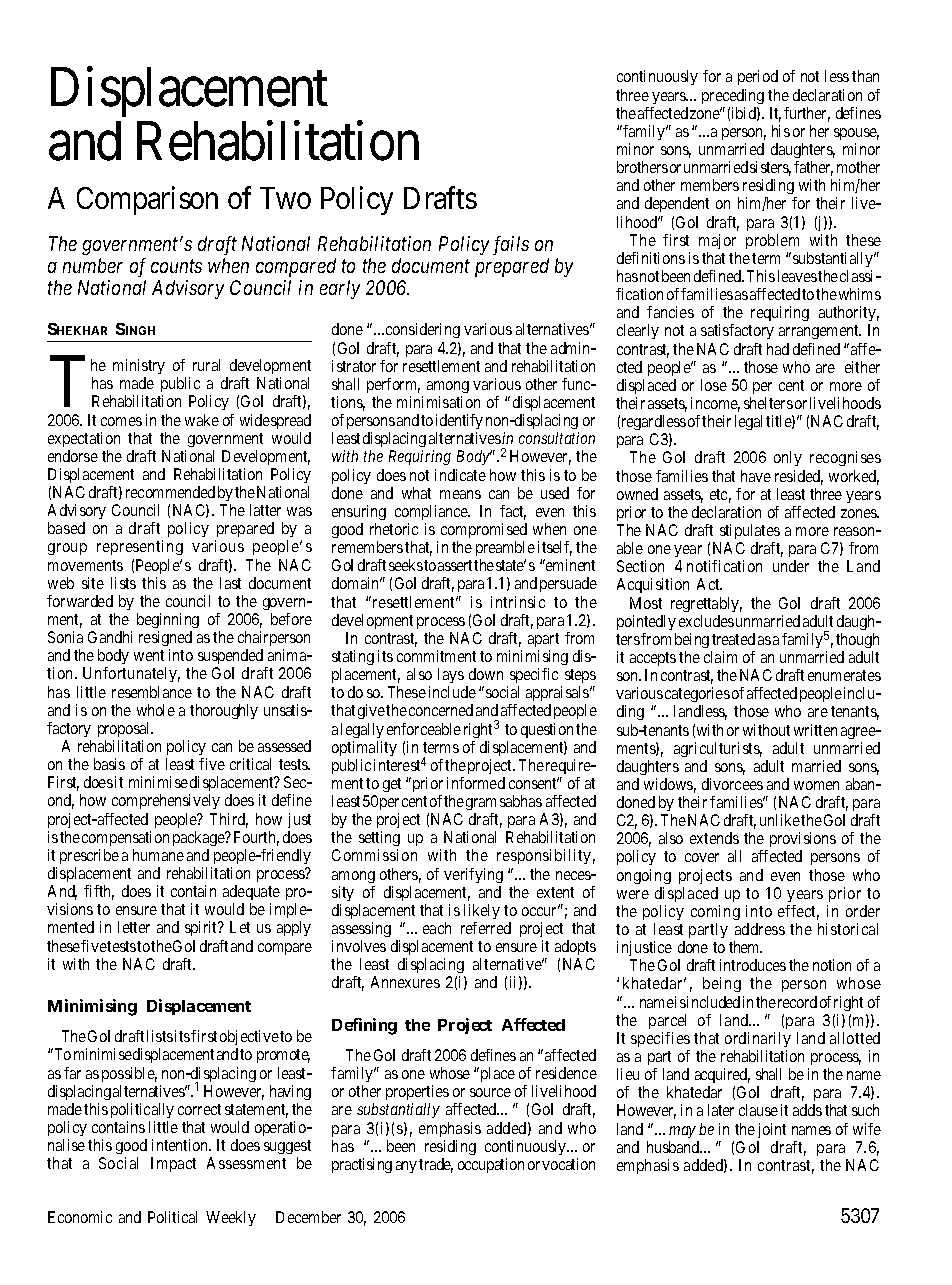 The image size is (952, 1285). What do you see at coordinates (231, 1218) in the screenshot?
I see `Weekly` at bounding box center [231, 1218].
